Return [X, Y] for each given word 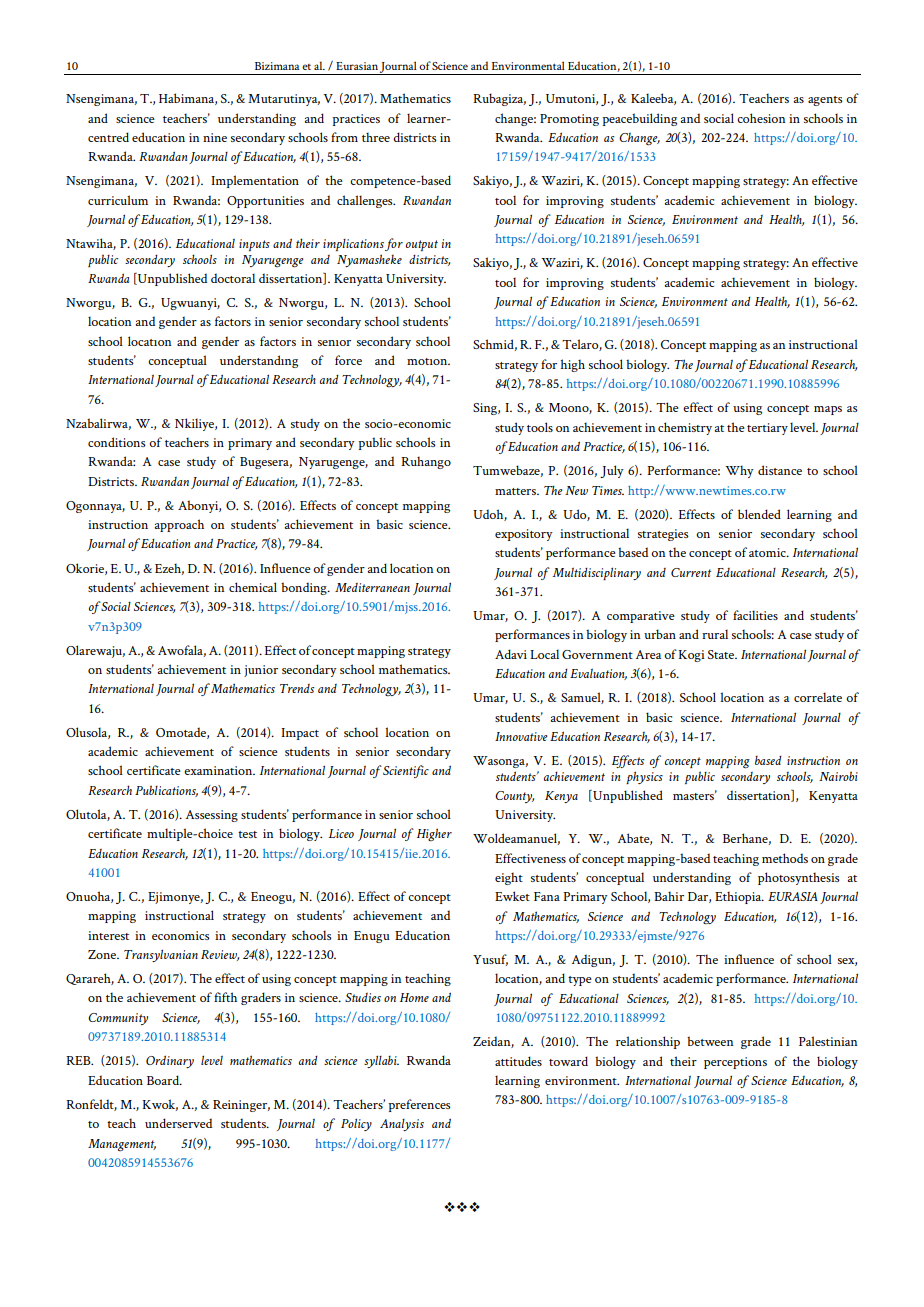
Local [544, 654]
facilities [755, 615]
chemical [253, 587]
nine [215, 137]
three [376, 137]
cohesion [761, 118]
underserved [178, 1123]
